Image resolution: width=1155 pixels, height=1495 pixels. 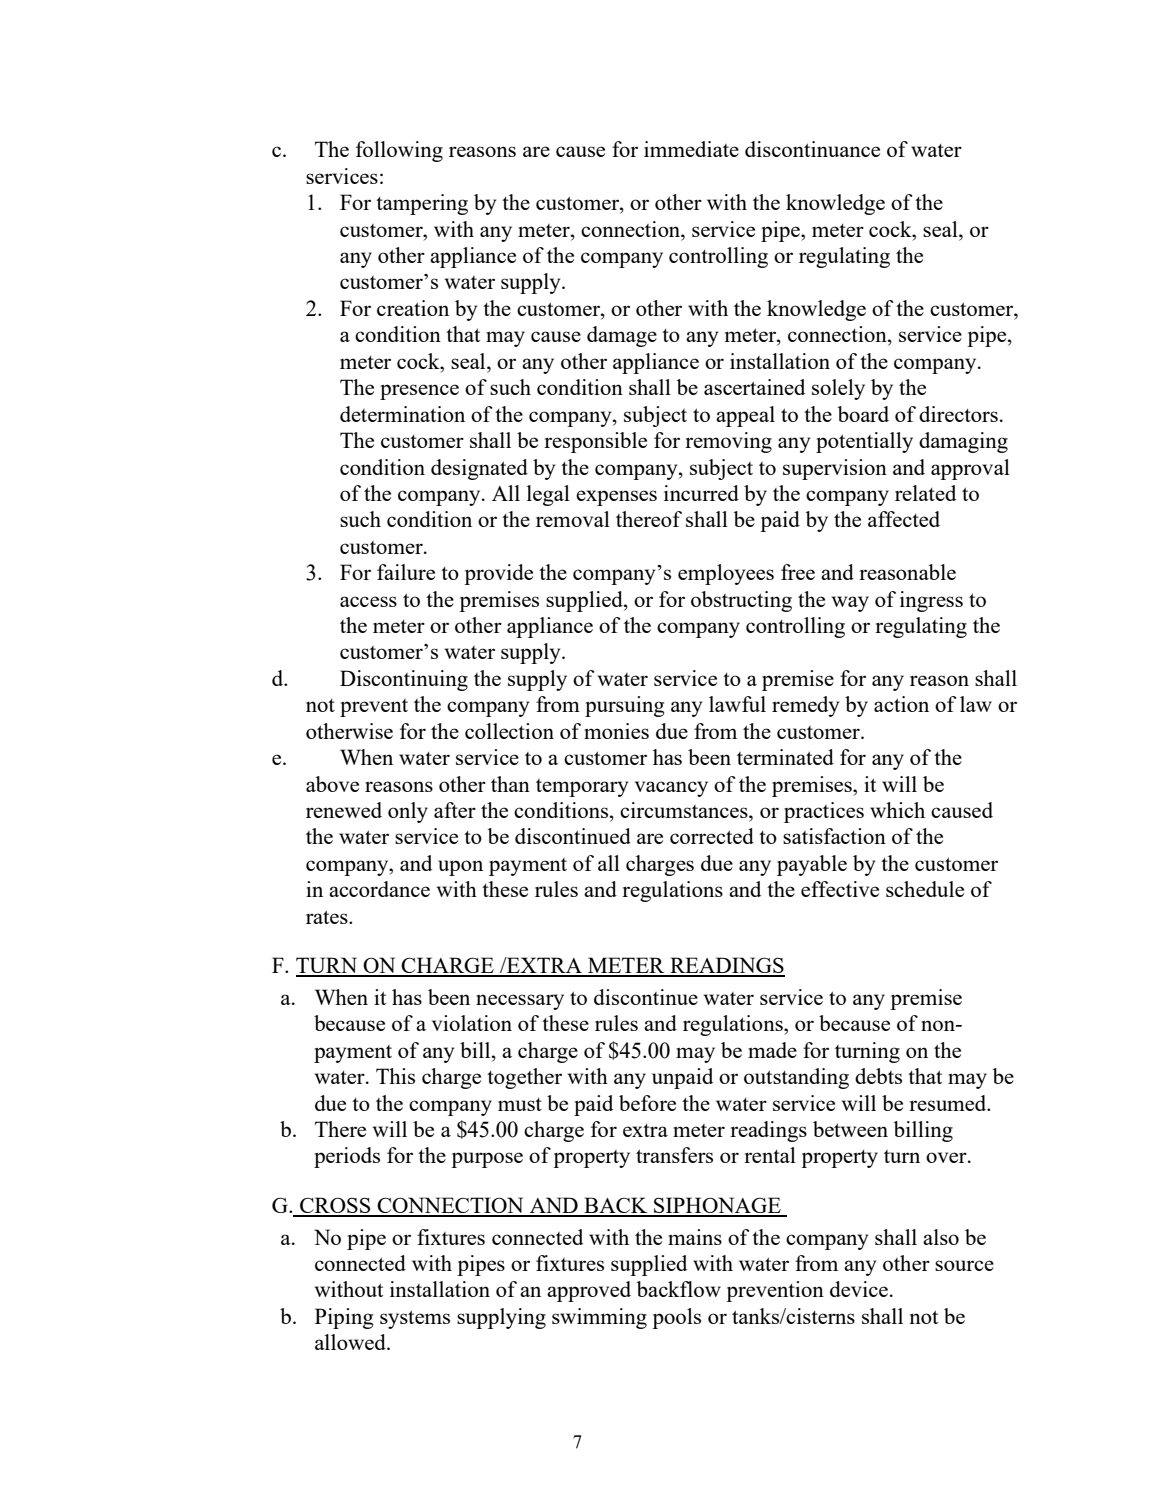 What do you see at coordinates (925, 889) in the document?
I see `schedule` at bounding box center [925, 889].
